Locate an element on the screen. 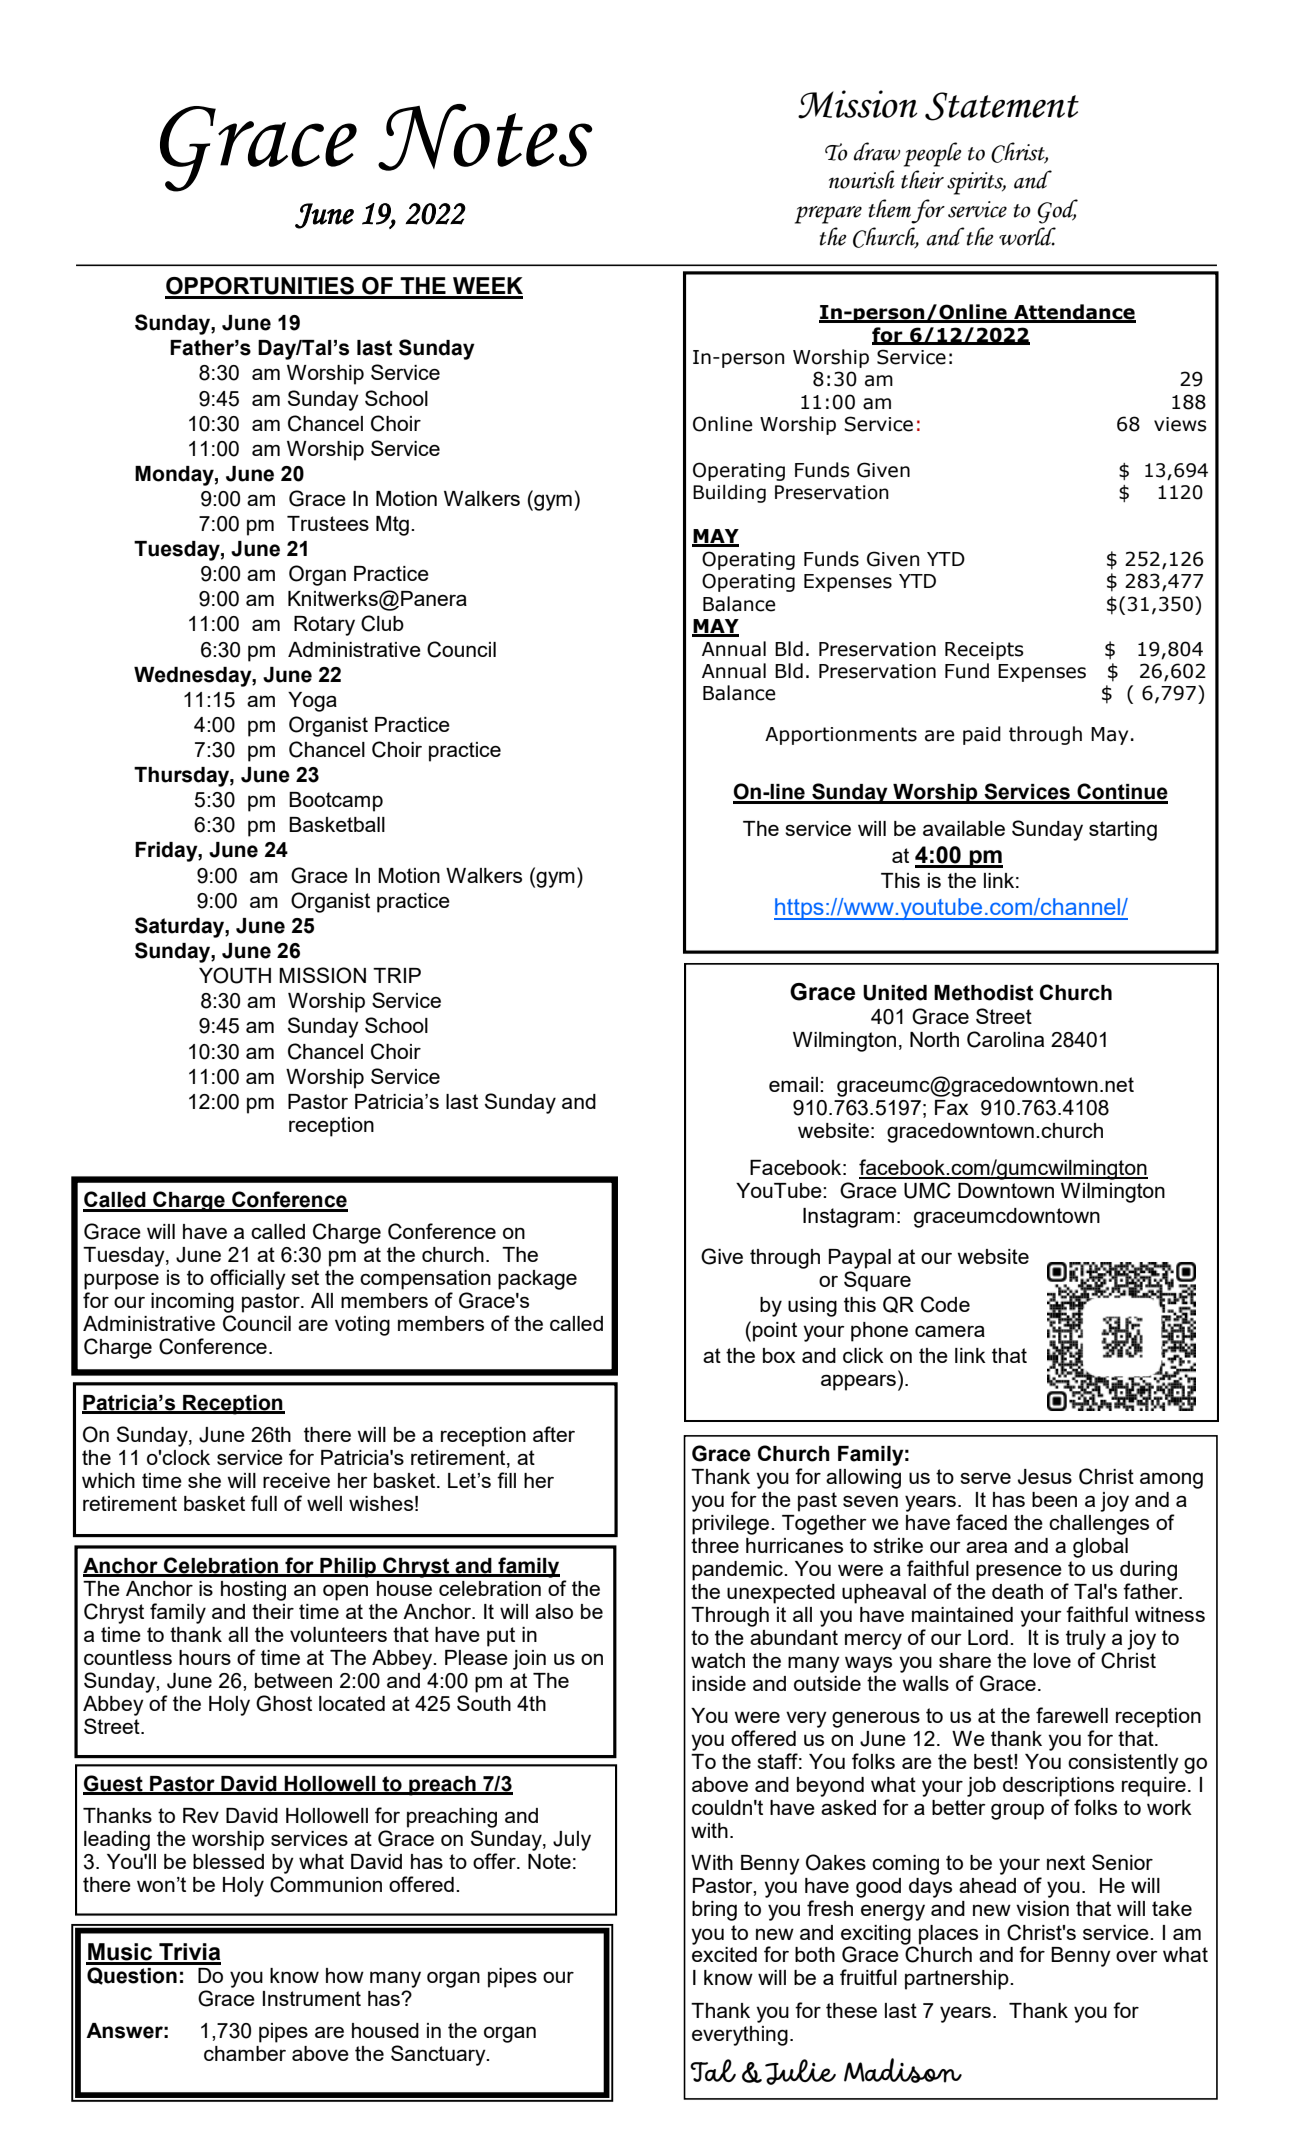 This screenshot has height=2130, width=1293. Rotary is located at coordinates (324, 626).
